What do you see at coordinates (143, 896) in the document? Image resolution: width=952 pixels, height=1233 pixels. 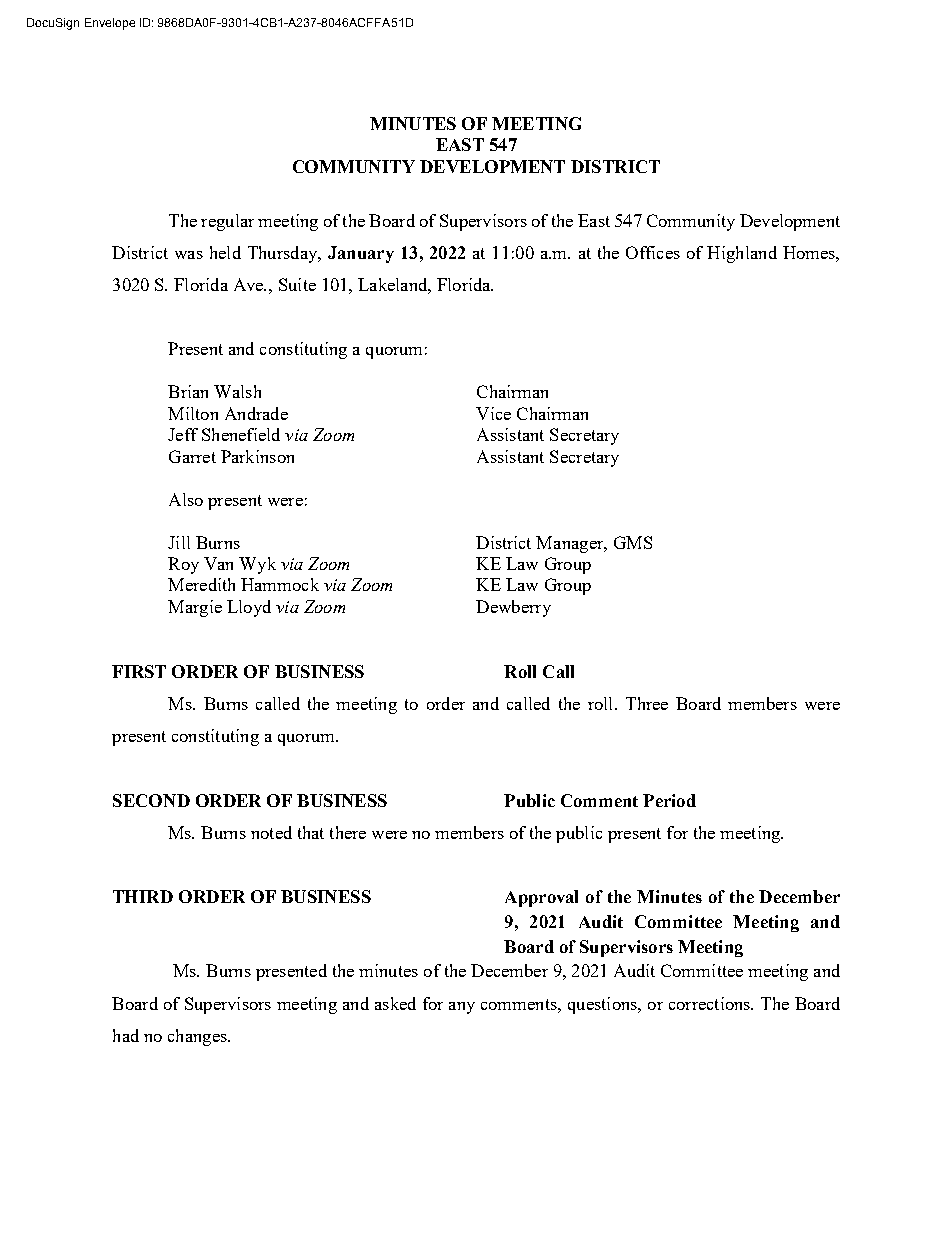 I see `THIRD` at bounding box center [143, 896].
